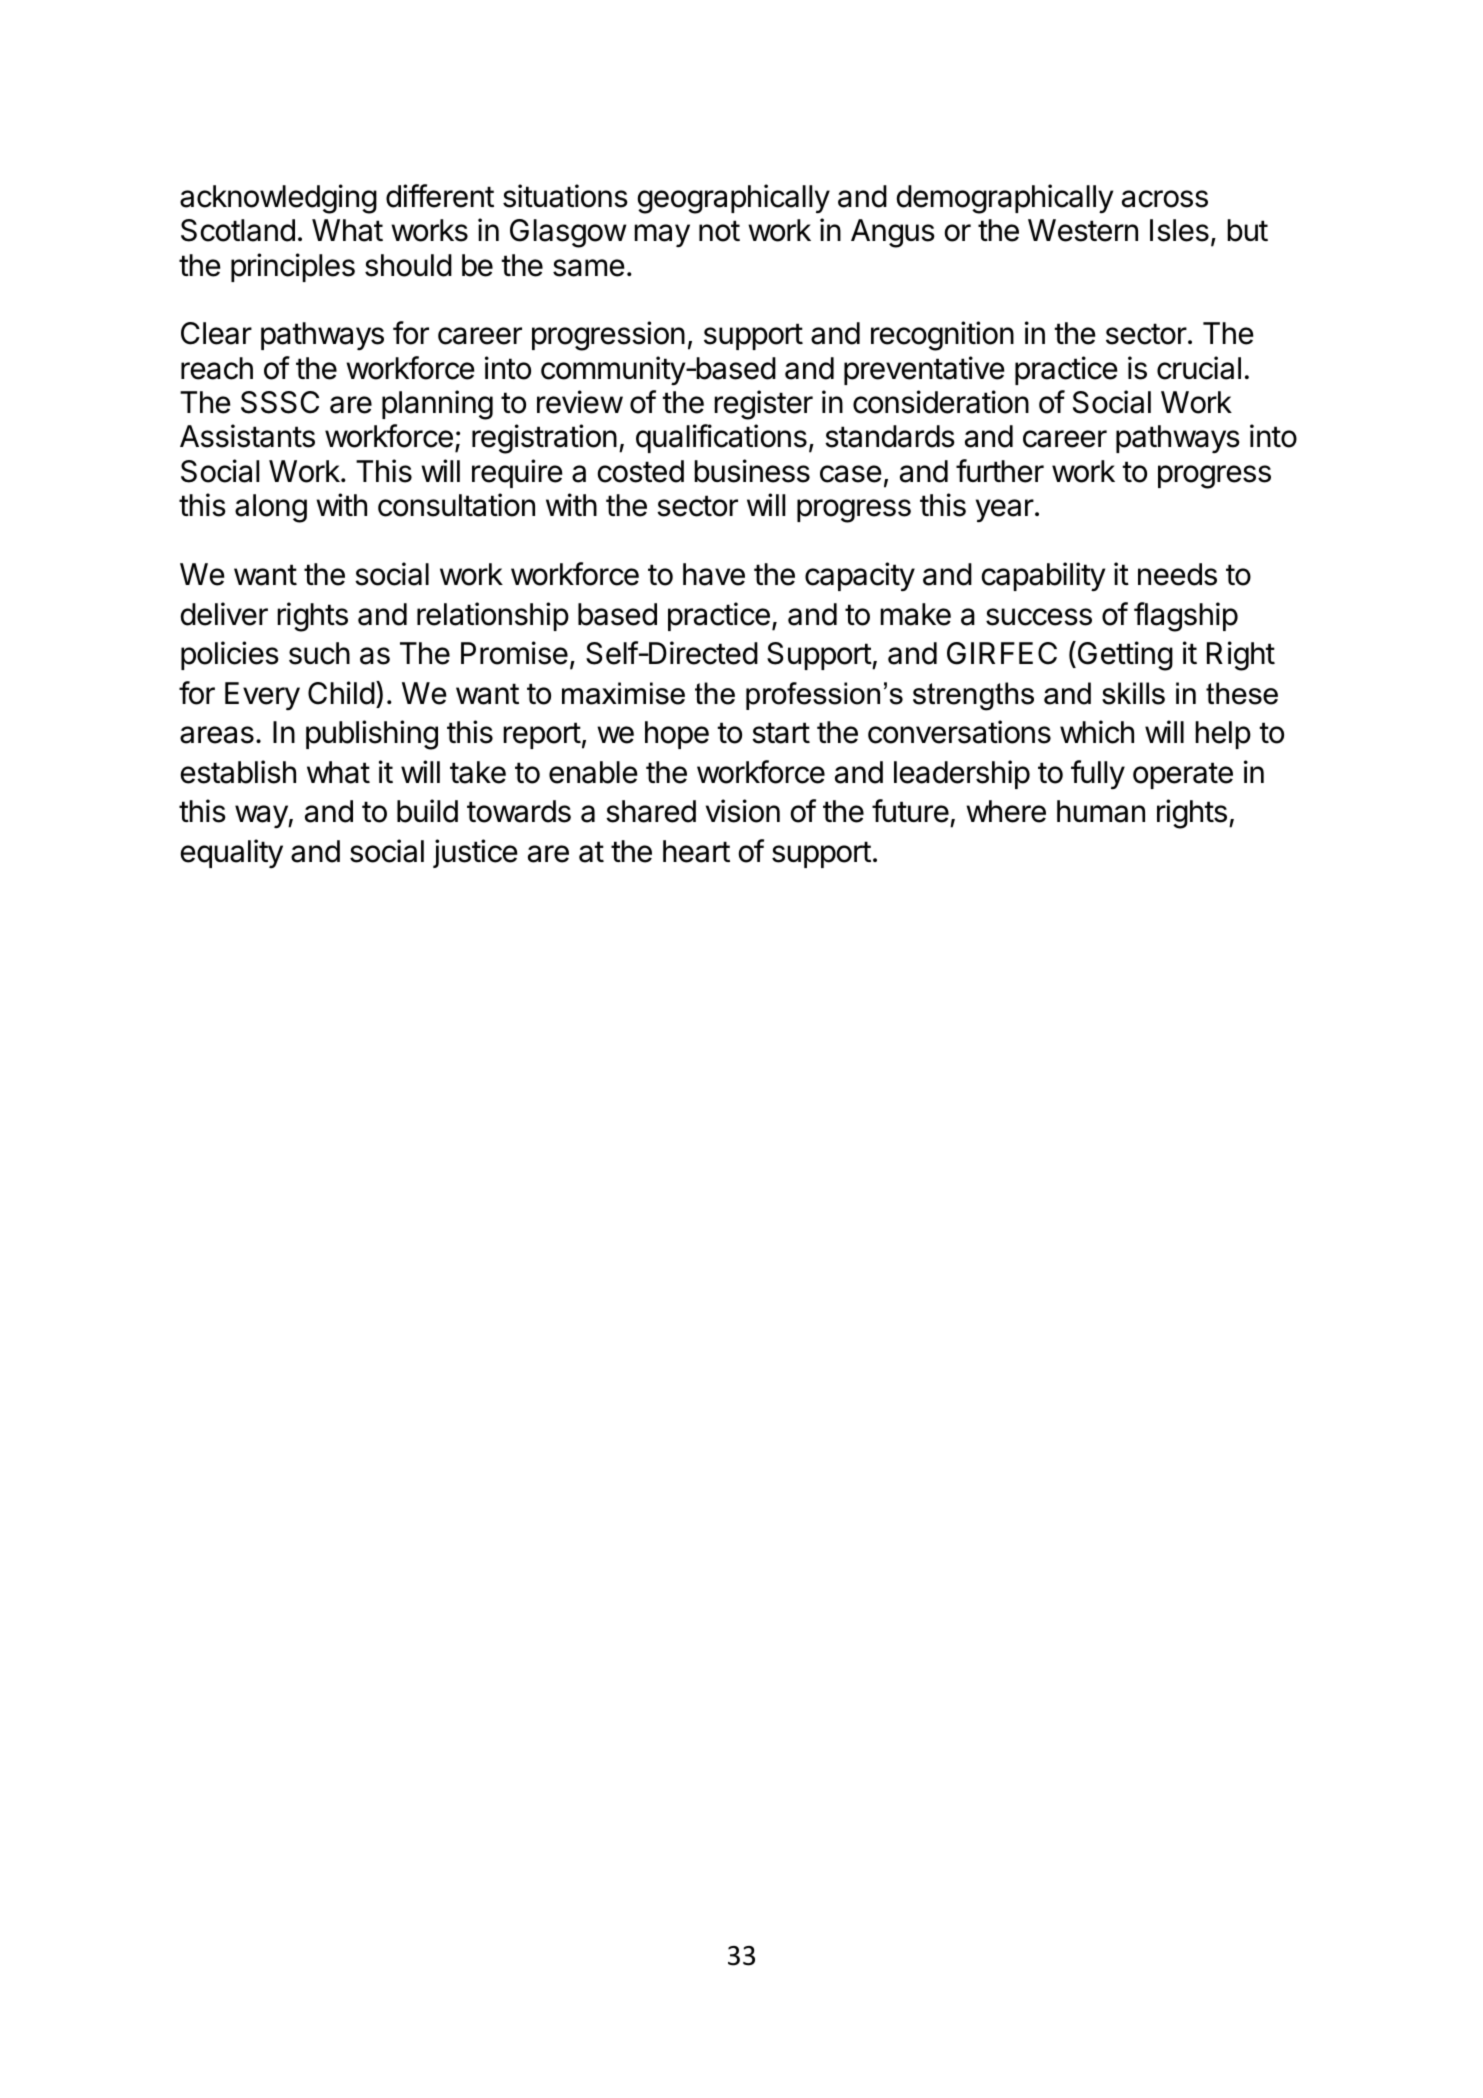 The height and width of the image is (2098, 1483). I want to click on along, so click(271, 508).
